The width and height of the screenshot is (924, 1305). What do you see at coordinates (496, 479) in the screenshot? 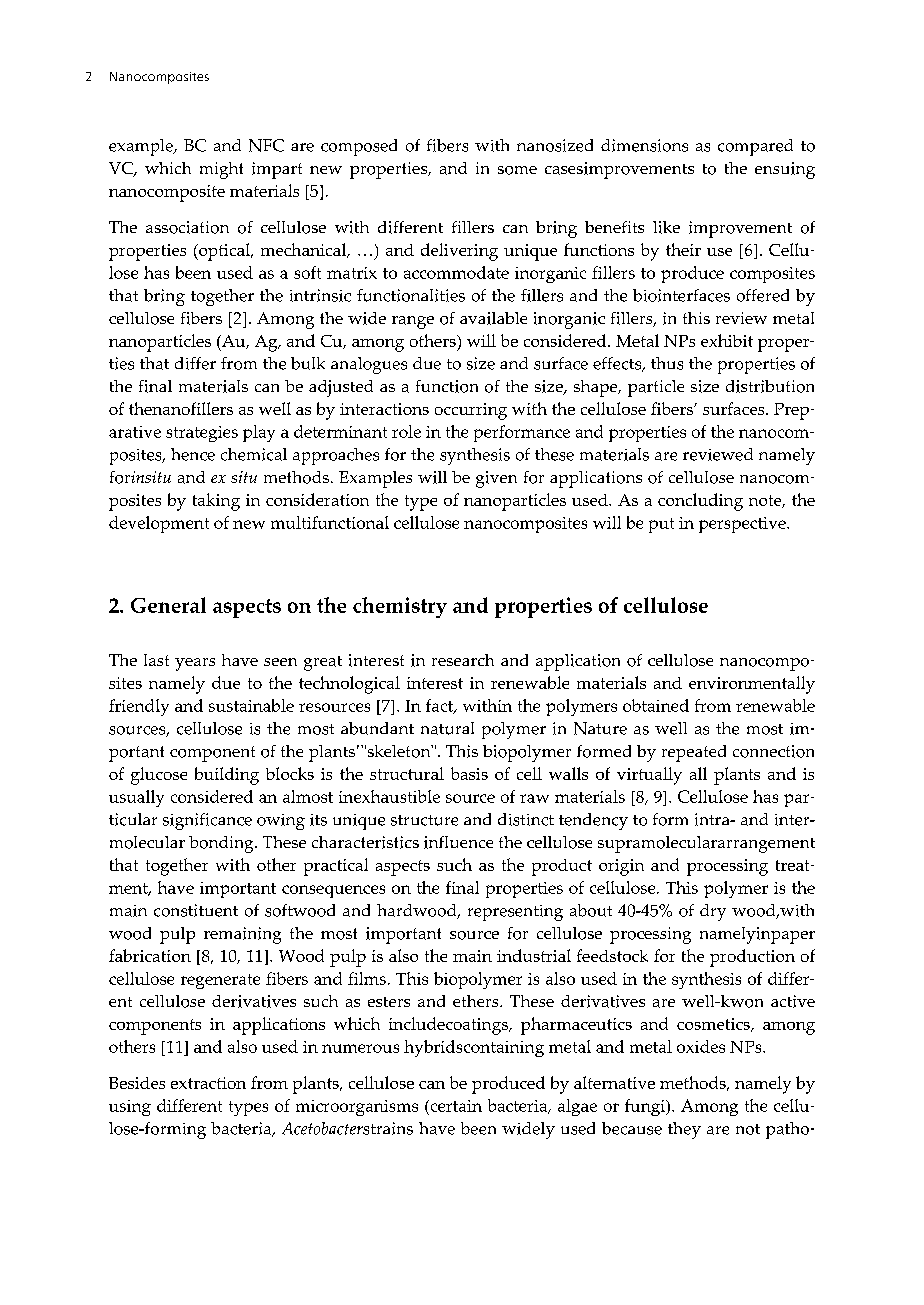
I see `given` at bounding box center [496, 479].
